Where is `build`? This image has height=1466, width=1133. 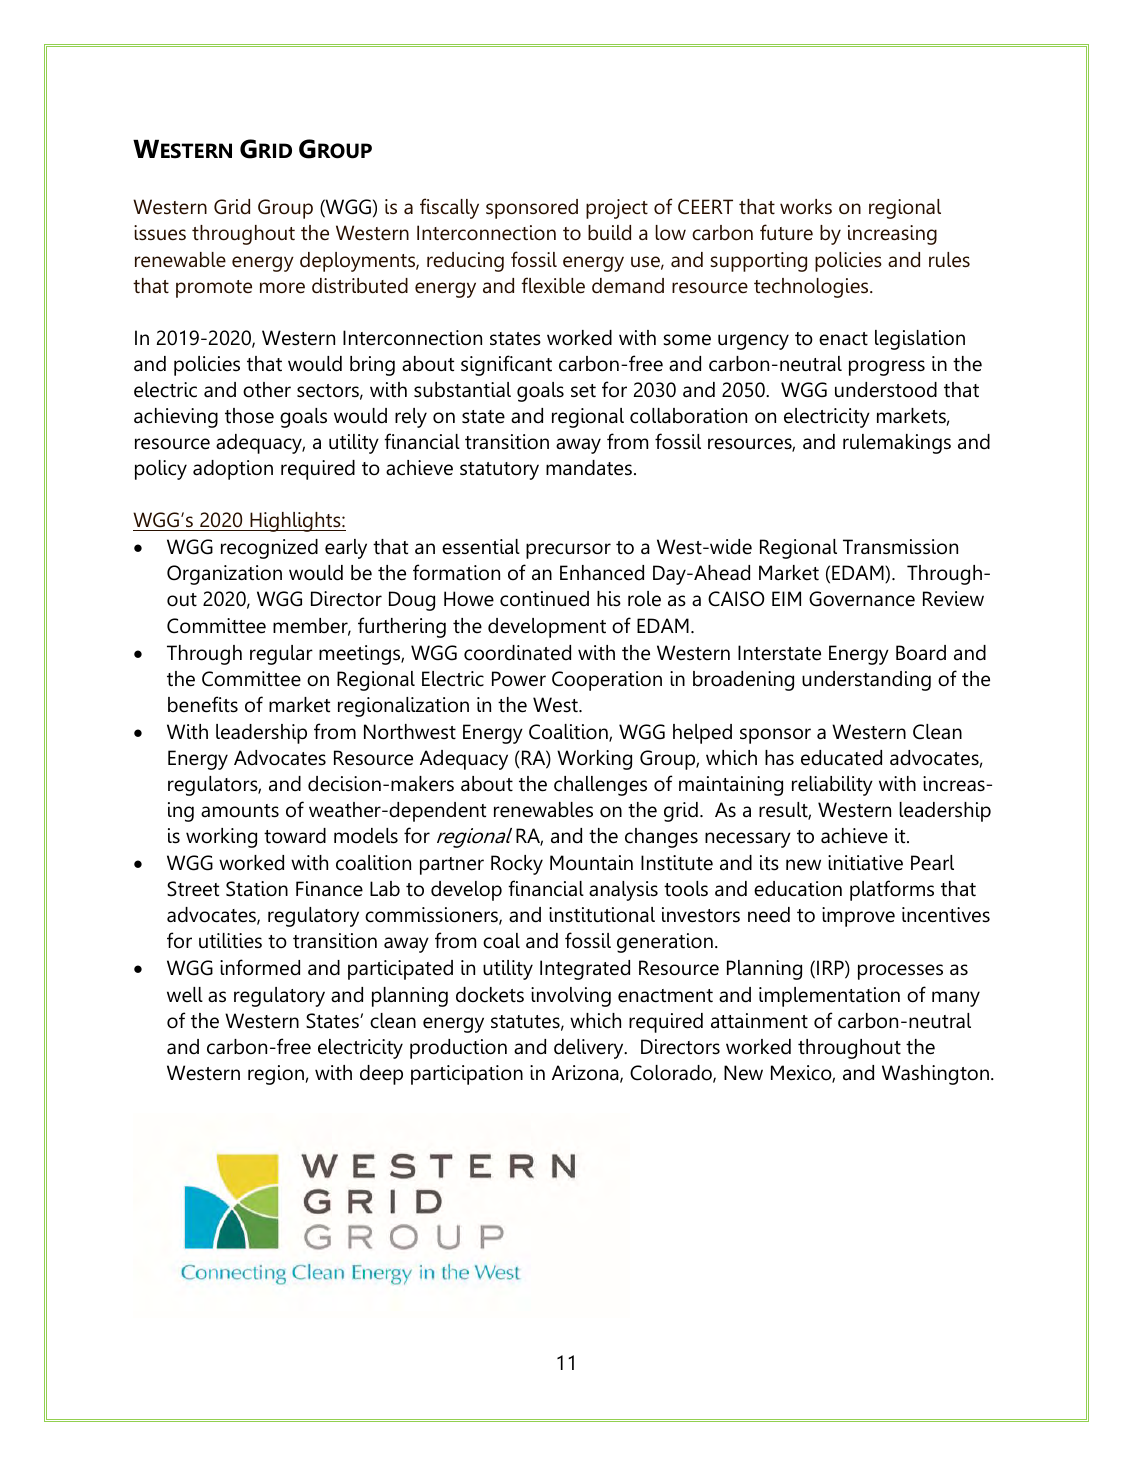
build is located at coordinates (609, 233).
